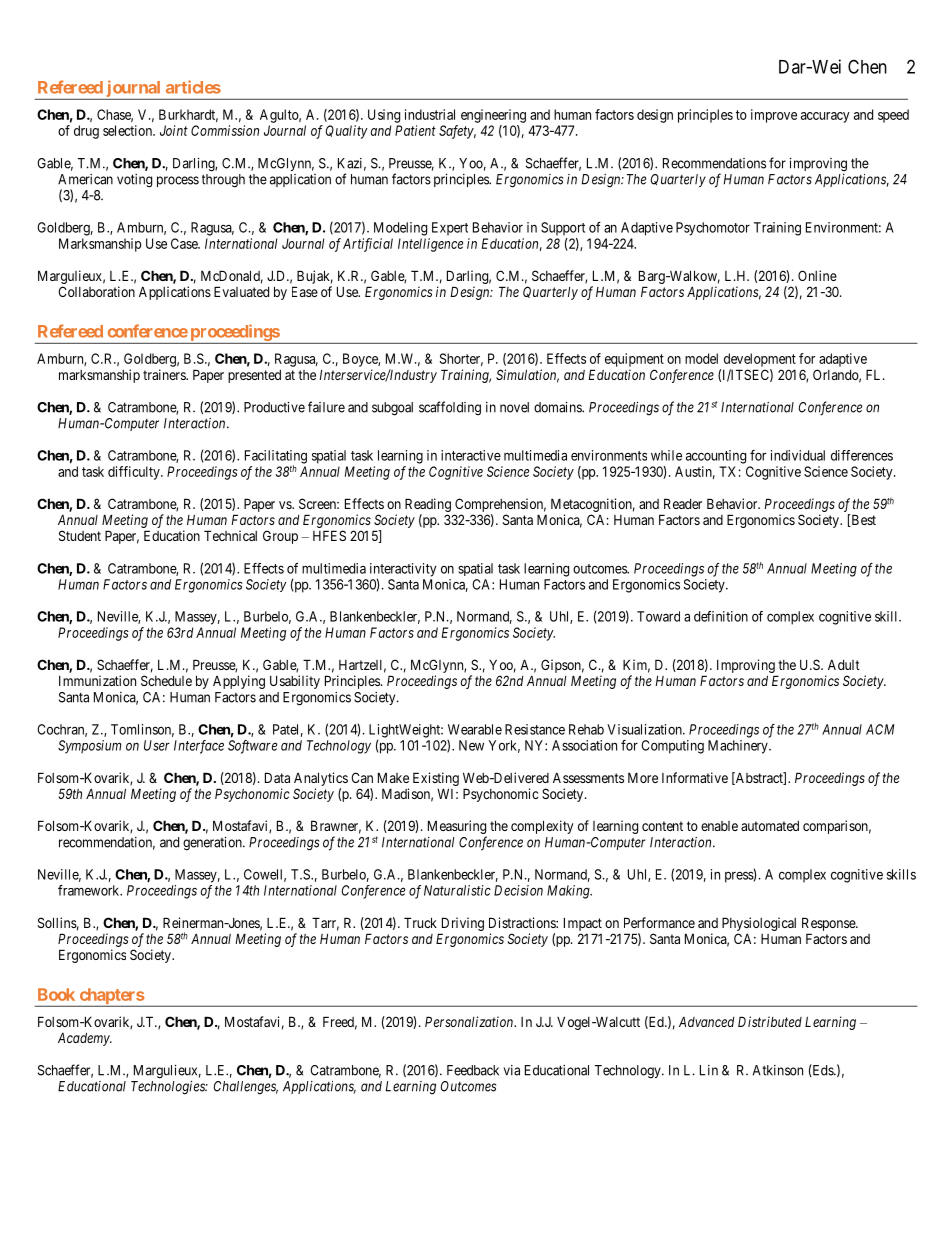 This image has width=952, height=1233. Describe the element at coordinates (774, 116) in the image. I see `improve` at that location.
